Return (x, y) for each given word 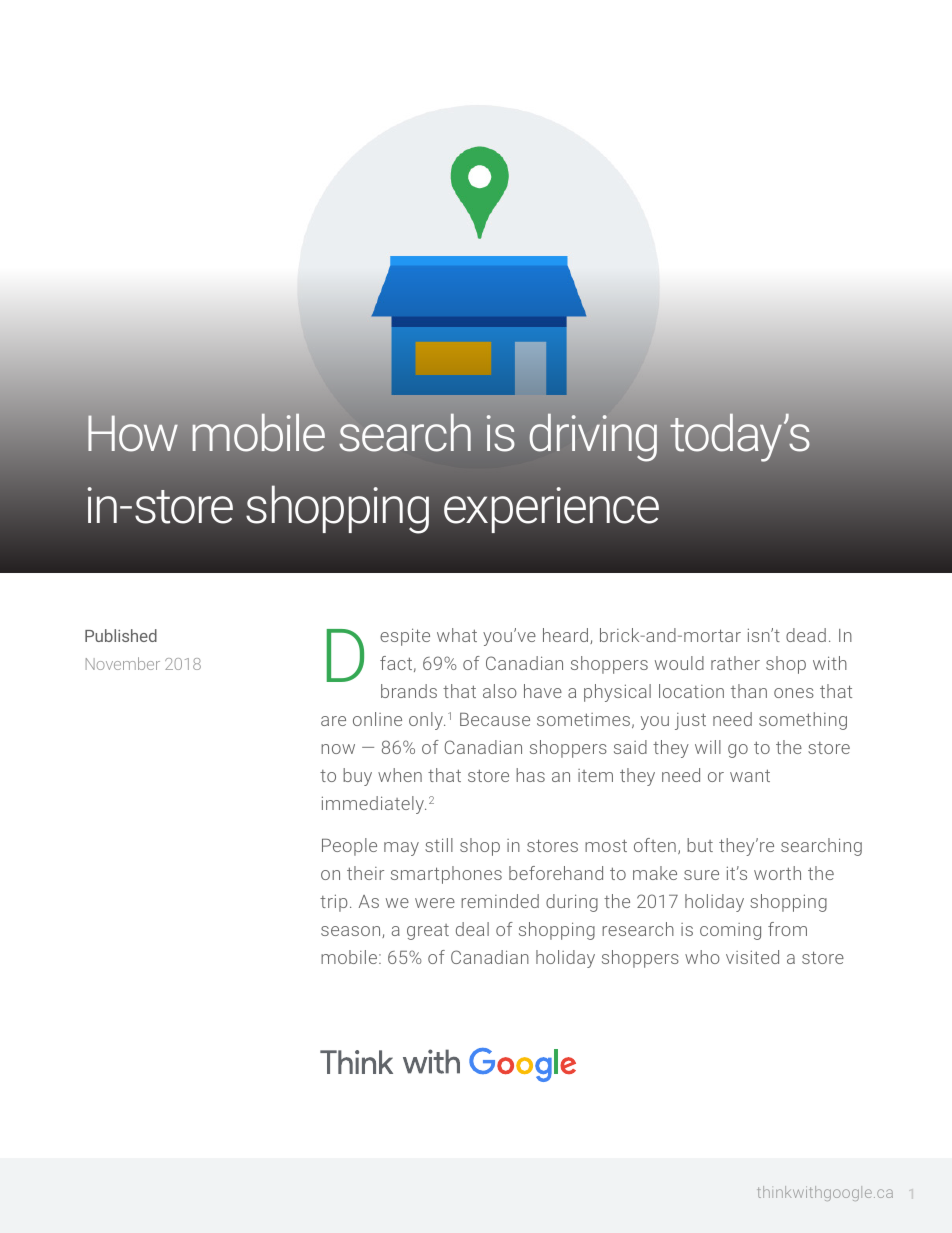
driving (593, 437)
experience (551, 510)
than (749, 691)
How (133, 433)
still (439, 845)
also (500, 691)
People (349, 847)
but (700, 845)
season (352, 932)
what (457, 635)
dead (806, 635)
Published (121, 635)
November (123, 663)
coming (730, 931)
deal (472, 929)
